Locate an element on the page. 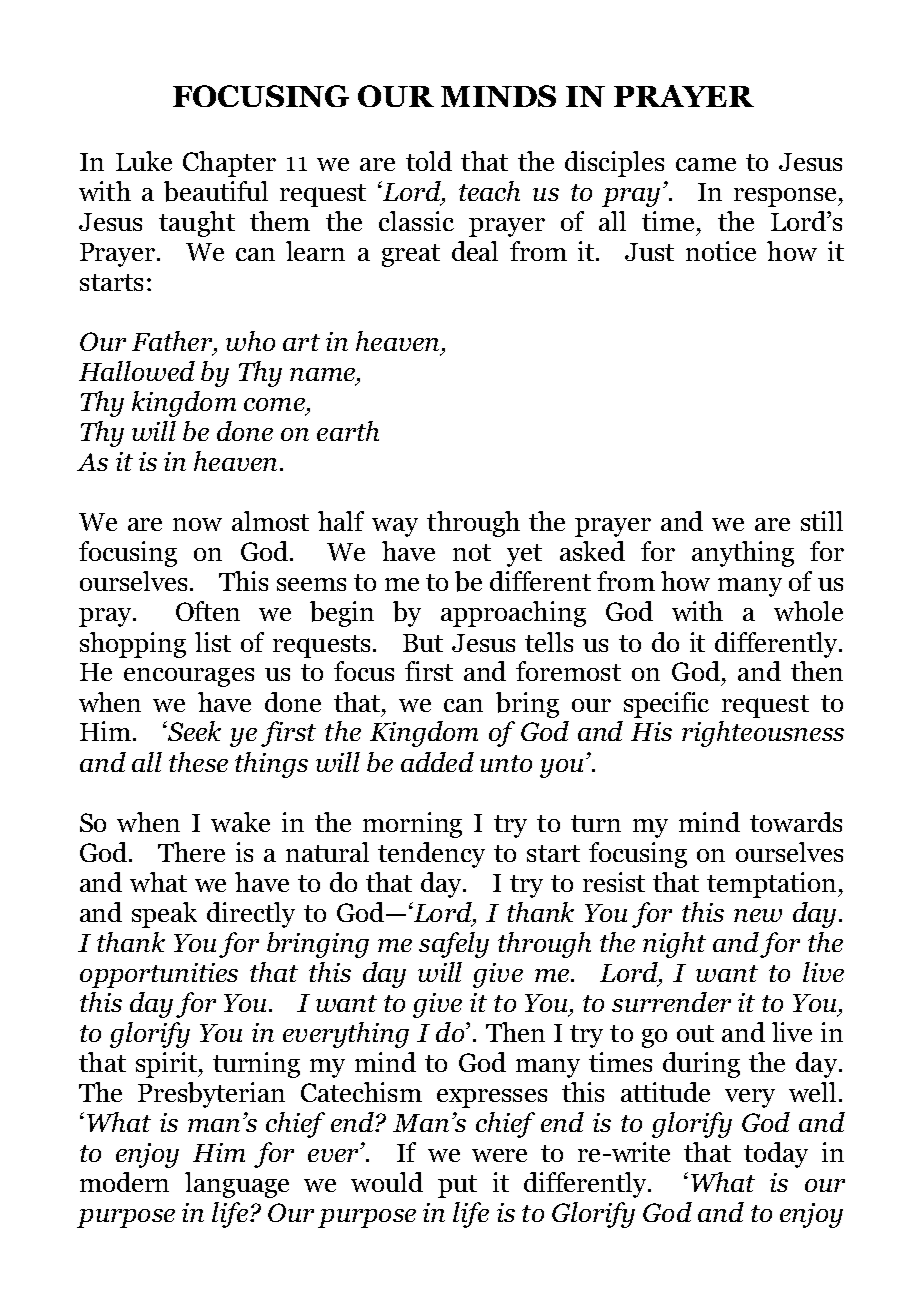  anything is located at coordinates (743, 554).
